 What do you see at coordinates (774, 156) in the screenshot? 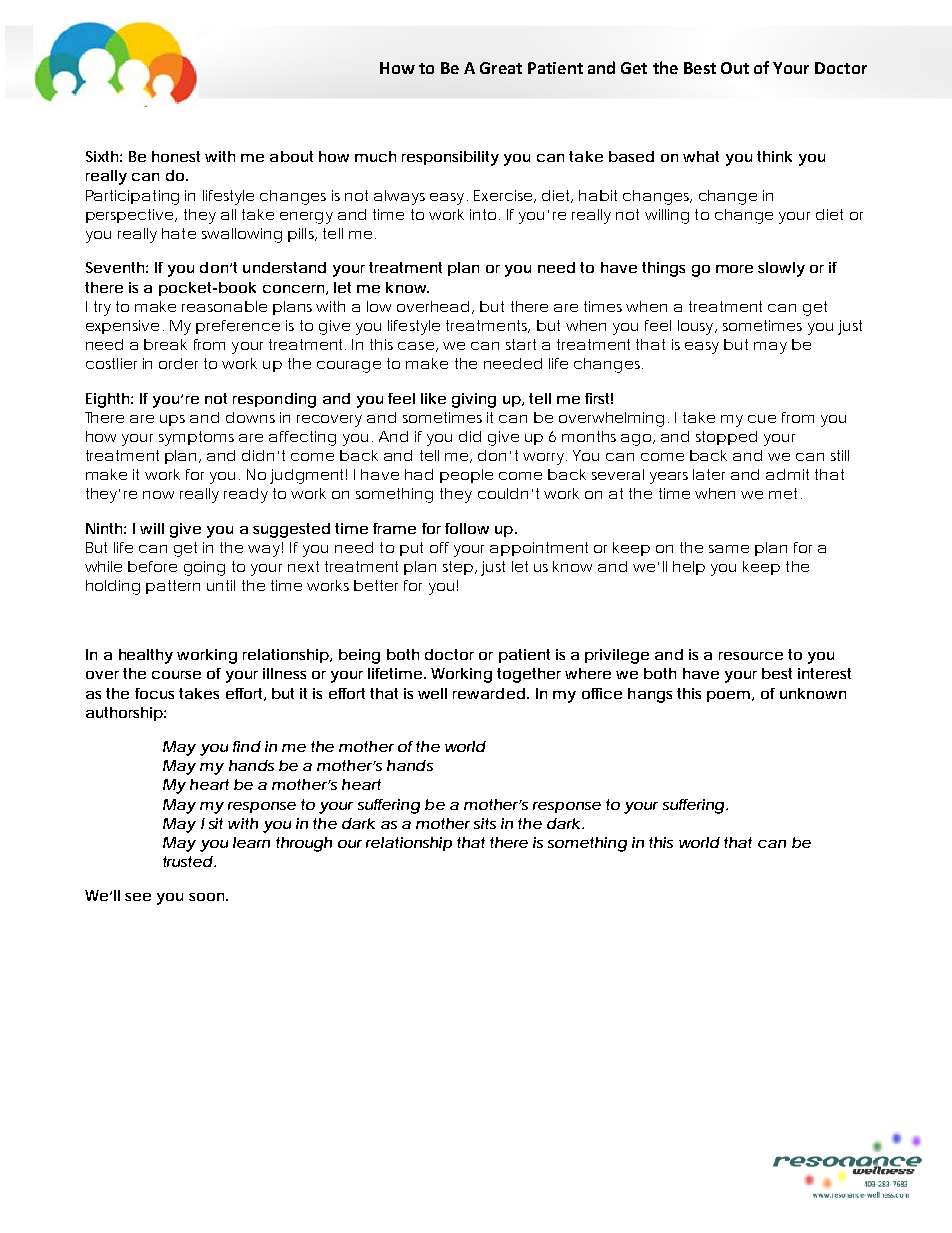
I see `think` at bounding box center [774, 156].
